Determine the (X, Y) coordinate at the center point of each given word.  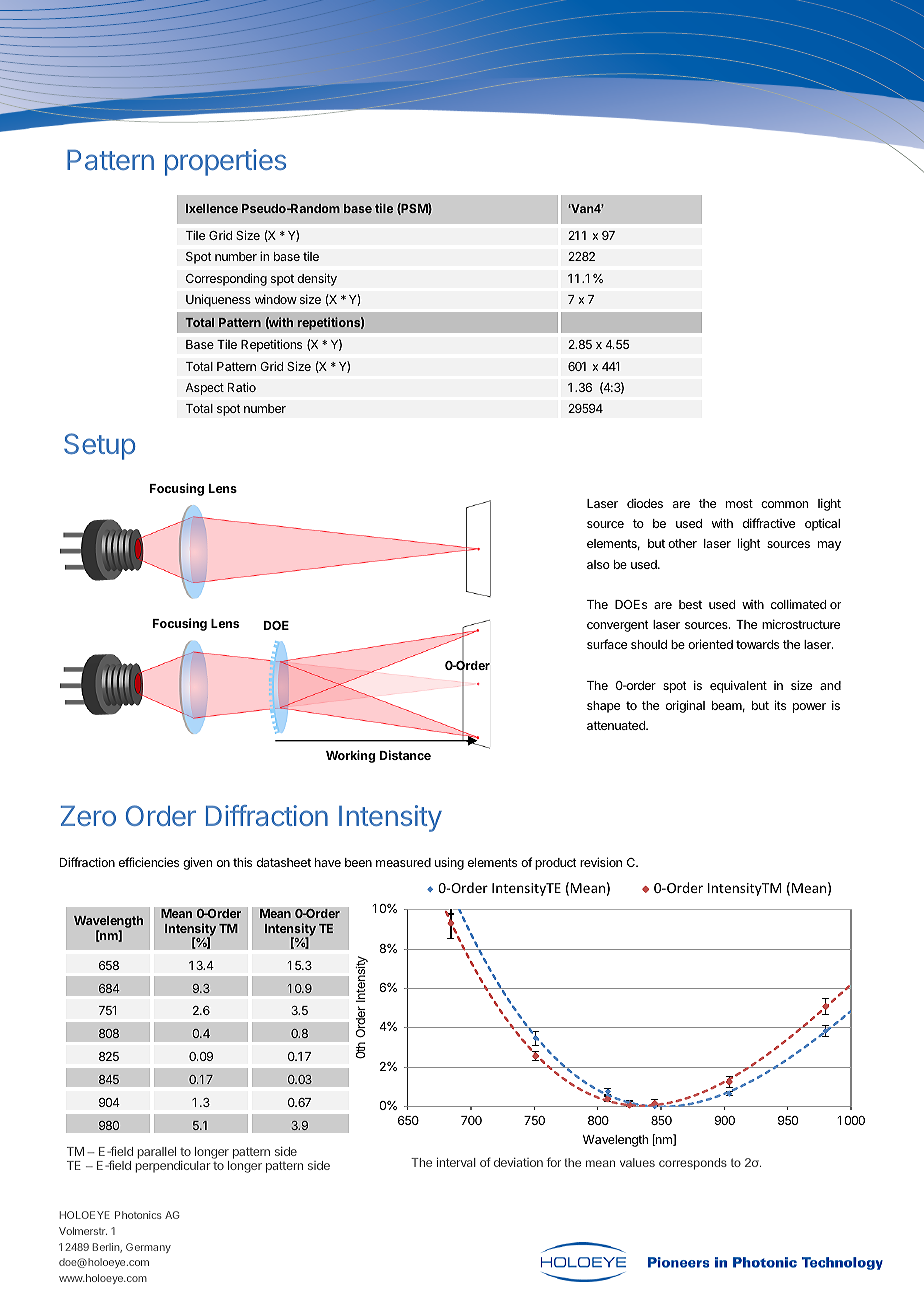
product (556, 864)
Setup (100, 446)
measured (403, 862)
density (317, 279)
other (682, 543)
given (197, 863)
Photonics (138, 1215)
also (598, 564)
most (739, 503)
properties (225, 162)
